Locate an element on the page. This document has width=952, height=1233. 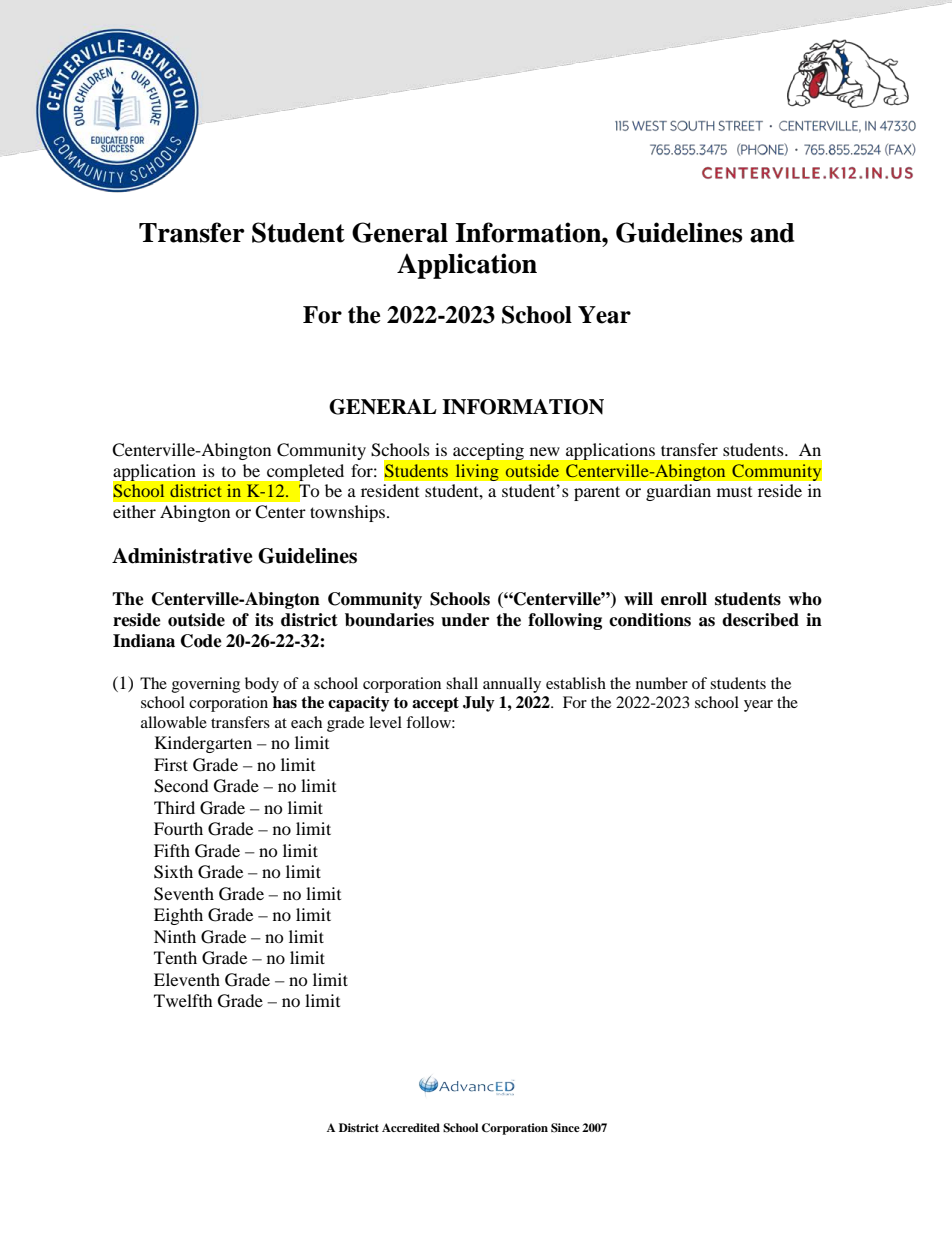
Administrative is located at coordinates (182, 556).
